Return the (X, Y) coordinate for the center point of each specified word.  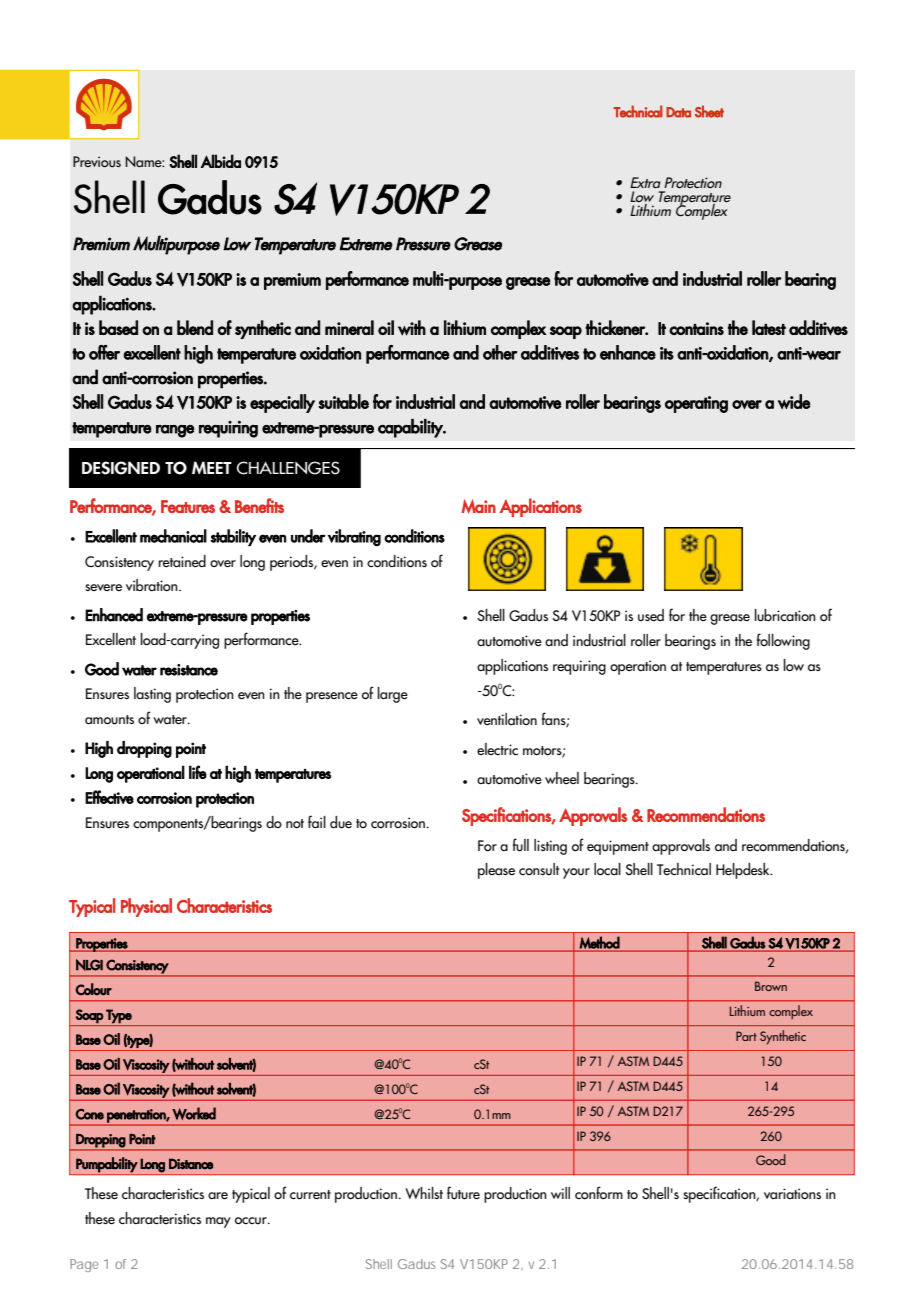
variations (792, 1193)
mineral (349, 327)
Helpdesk (744, 871)
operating (696, 404)
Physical (146, 907)
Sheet (709, 111)
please (496, 871)
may (218, 1222)
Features (188, 506)
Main (479, 506)
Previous (97, 162)
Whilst (424, 1193)
